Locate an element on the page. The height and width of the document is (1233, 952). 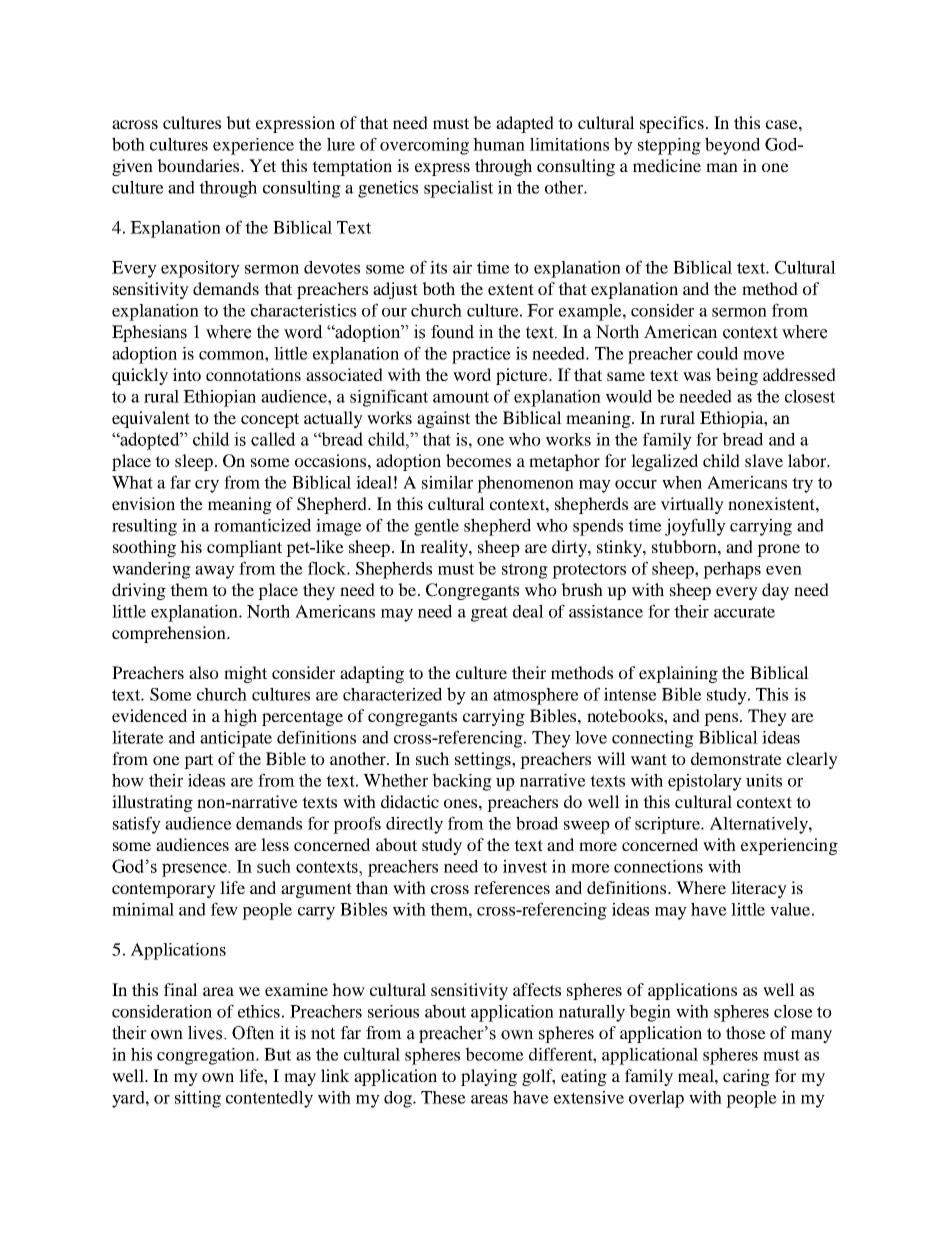
into is located at coordinates (187, 374).
